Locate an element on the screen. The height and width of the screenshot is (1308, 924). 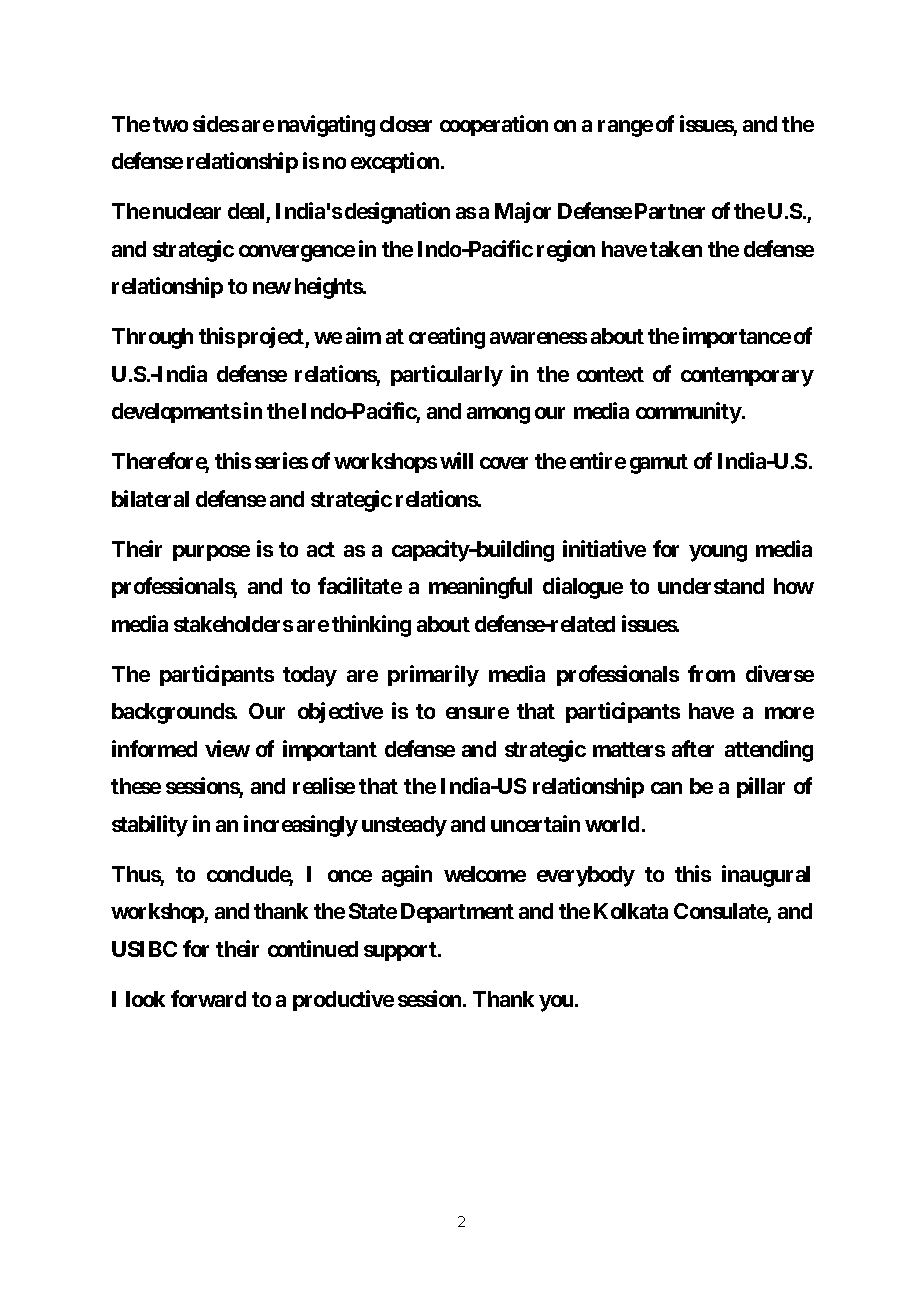
young is located at coordinates (718, 553).
